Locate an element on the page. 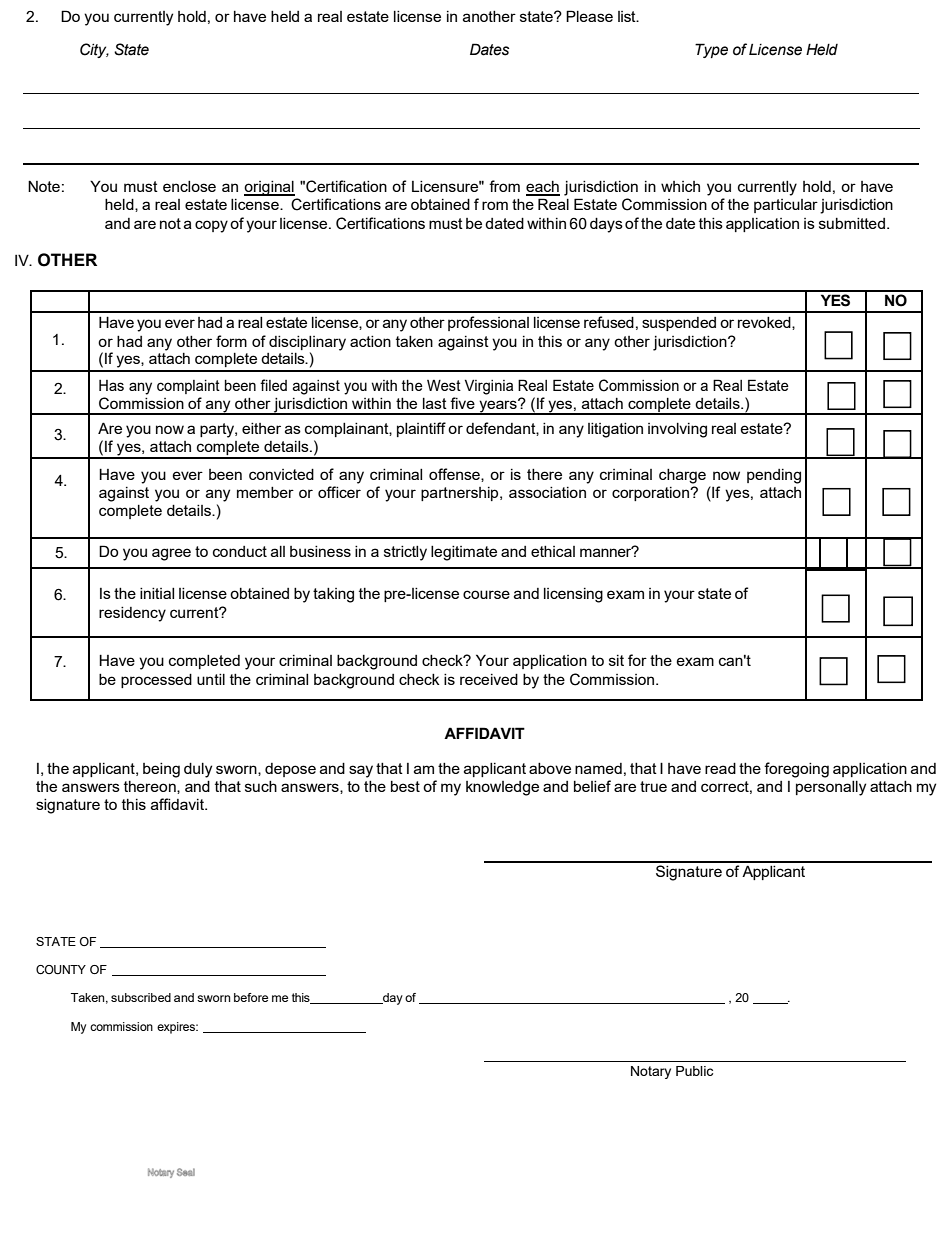 This document has width=952, height=1233. pending is located at coordinates (774, 476).
